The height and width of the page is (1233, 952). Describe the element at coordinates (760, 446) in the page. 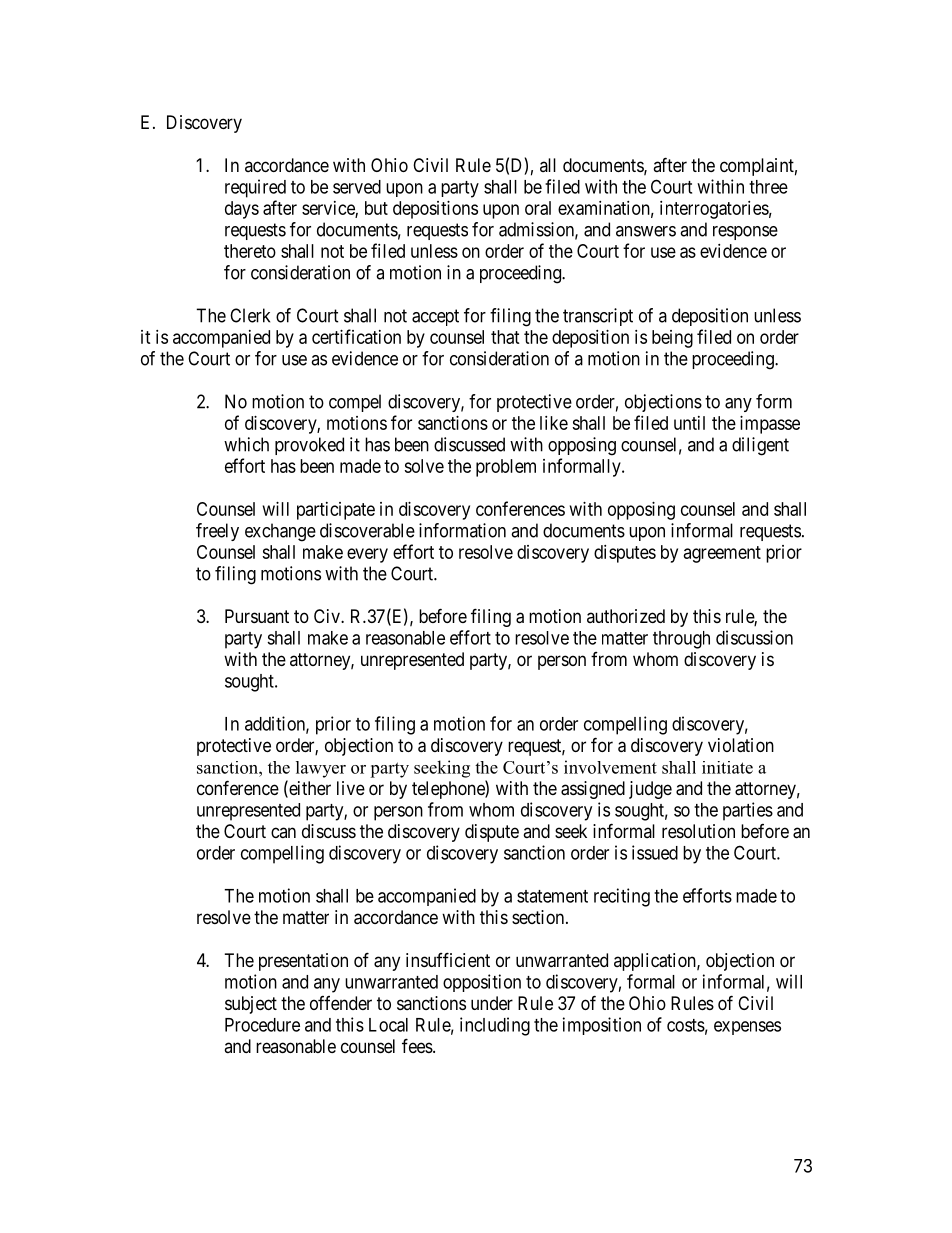

I see `diligent` at that location.
